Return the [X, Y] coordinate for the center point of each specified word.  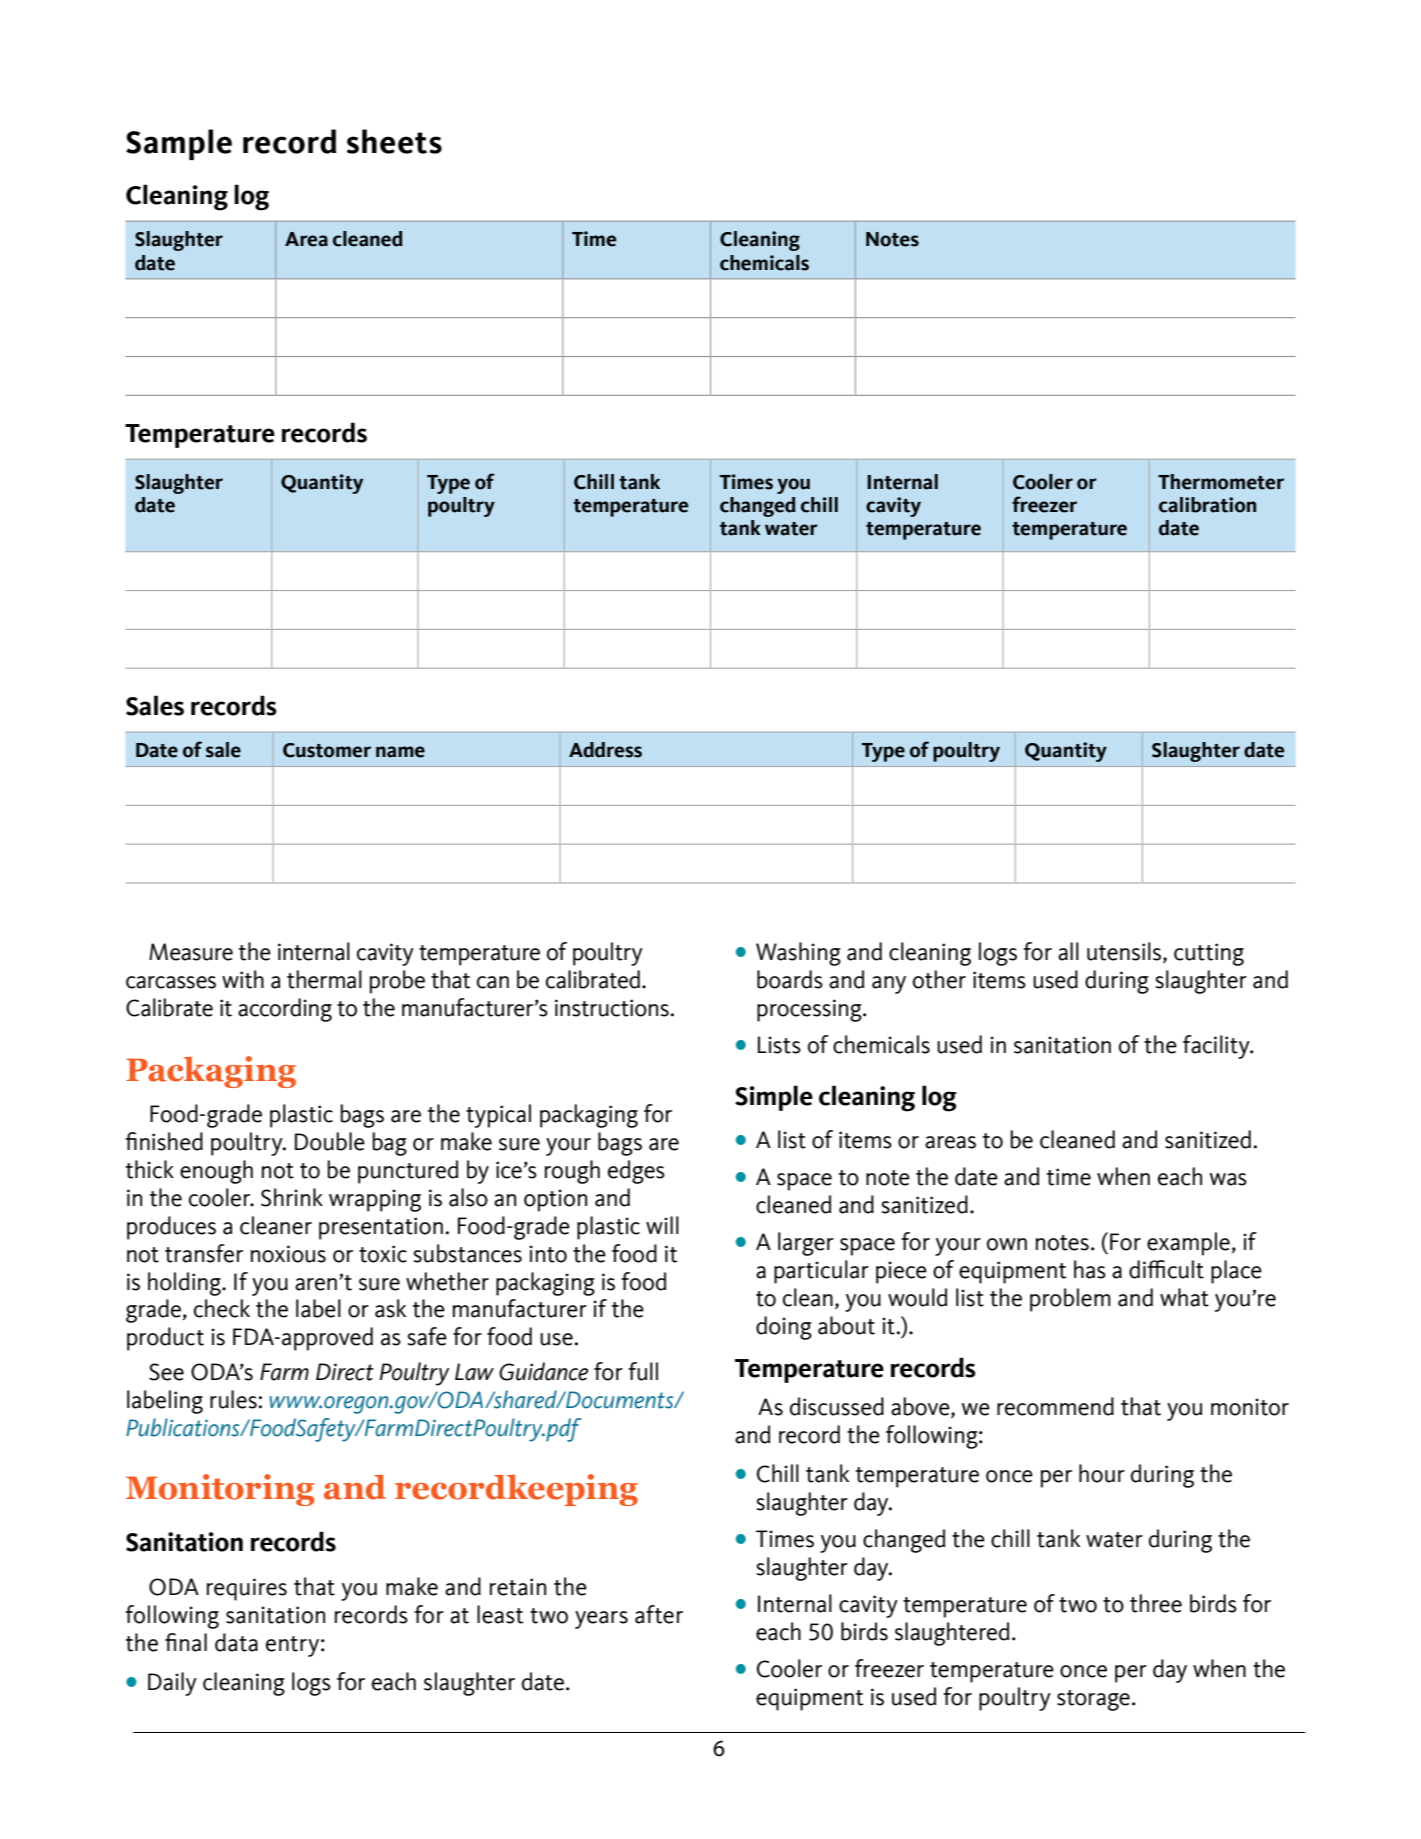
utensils [1125, 952]
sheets [394, 141]
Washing [798, 954]
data [236, 1642]
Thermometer [1221, 482]
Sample [179, 144]
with [243, 979]
